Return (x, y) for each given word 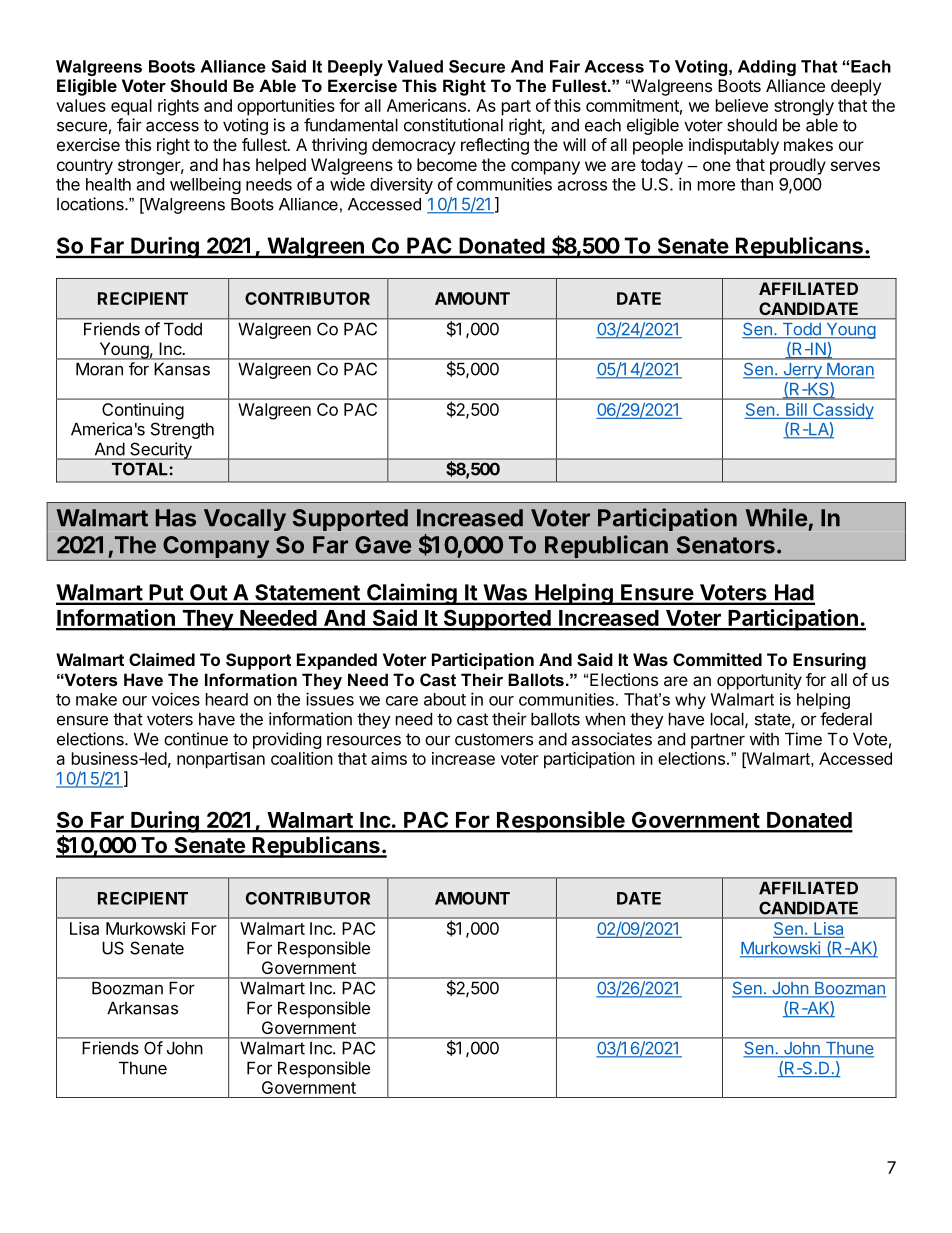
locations (91, 204)
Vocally (245, 520)
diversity (401, 185)
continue (196, 739)
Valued (415, 66)
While (776, 517)
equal (131, 107)
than (756, 184)
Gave (383, 545)
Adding (767, 68)
